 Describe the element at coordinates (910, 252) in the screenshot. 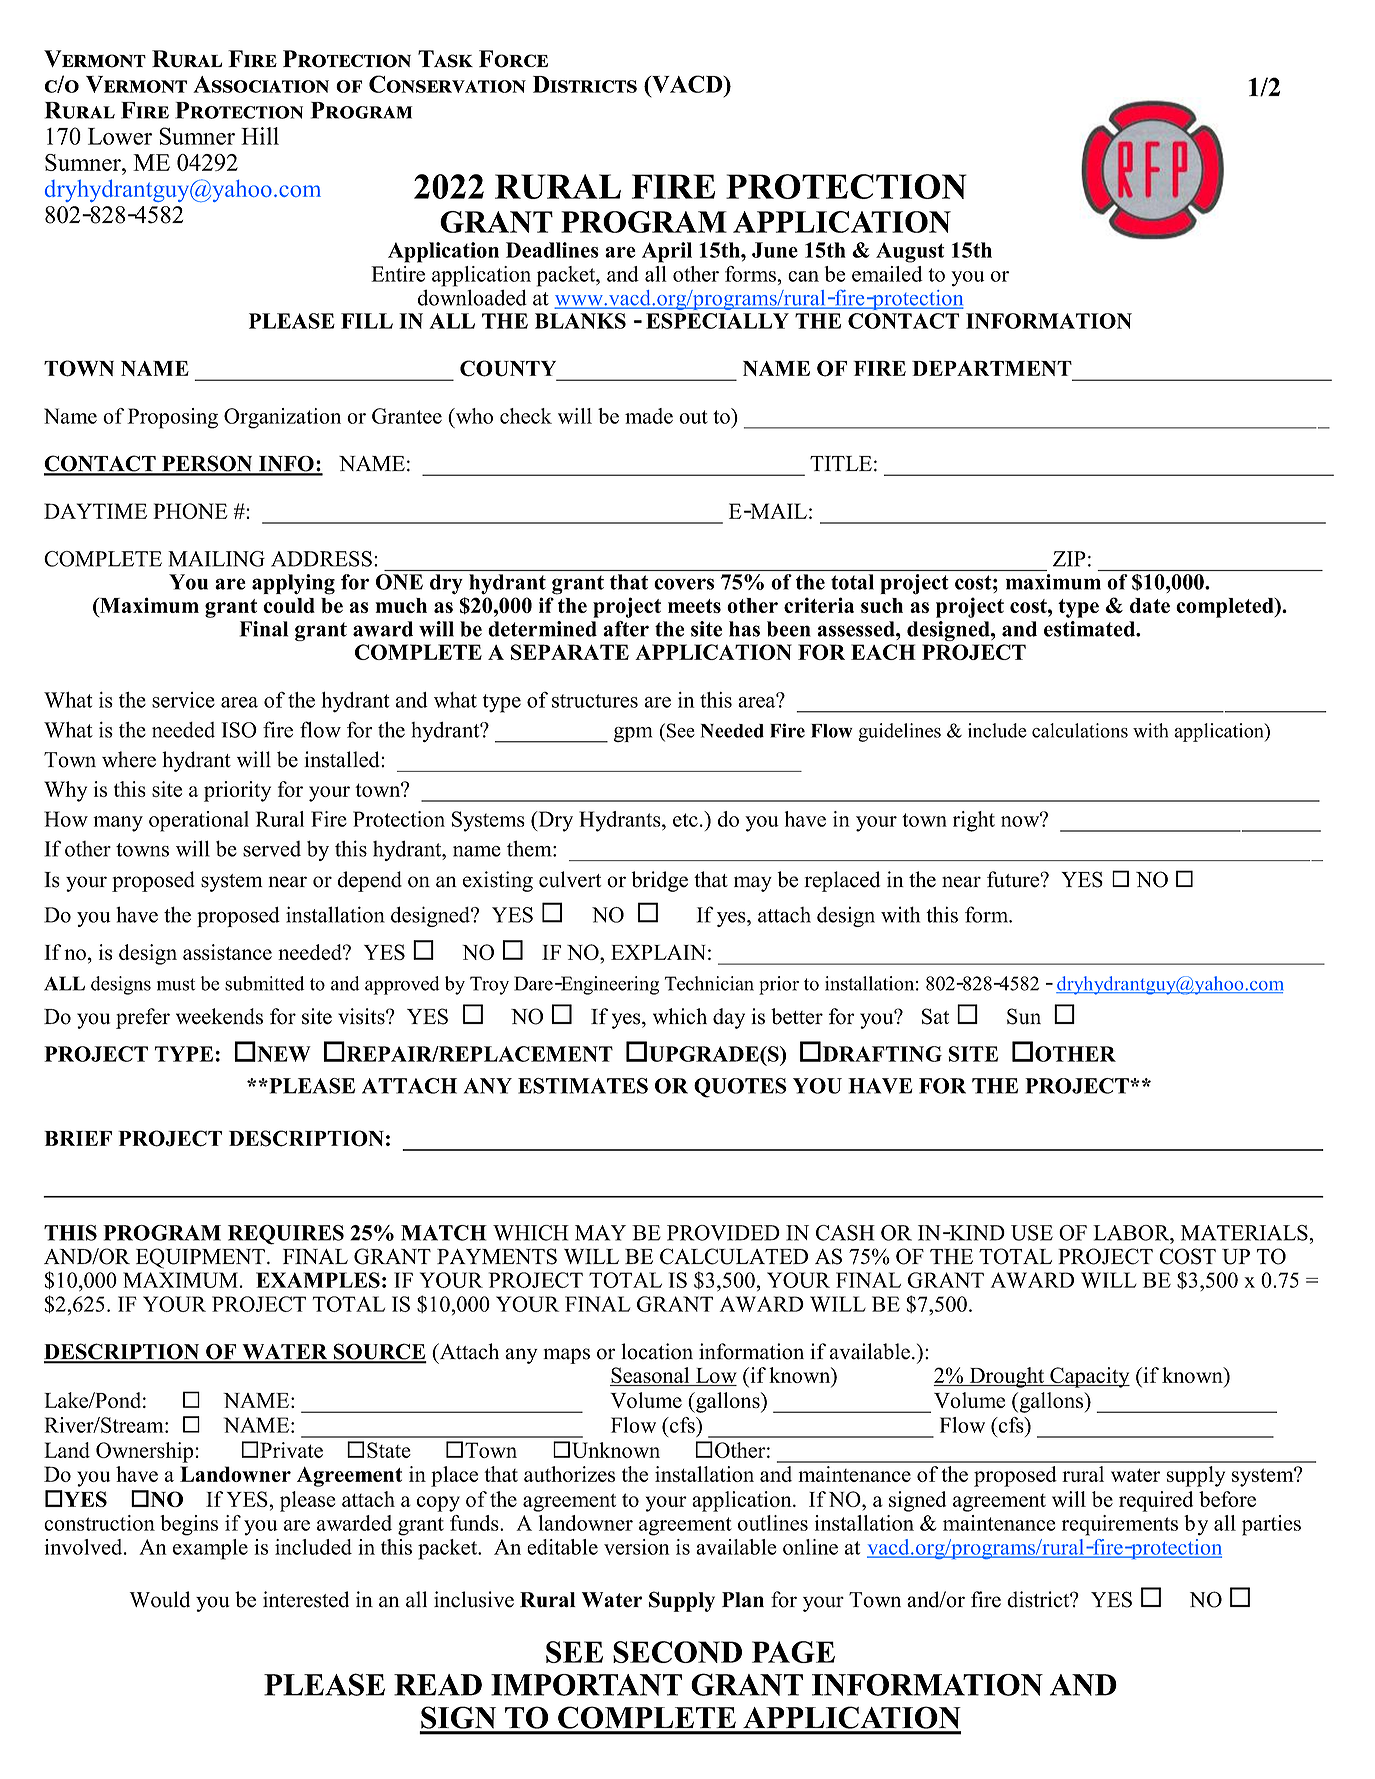

I see `August` at that location.
